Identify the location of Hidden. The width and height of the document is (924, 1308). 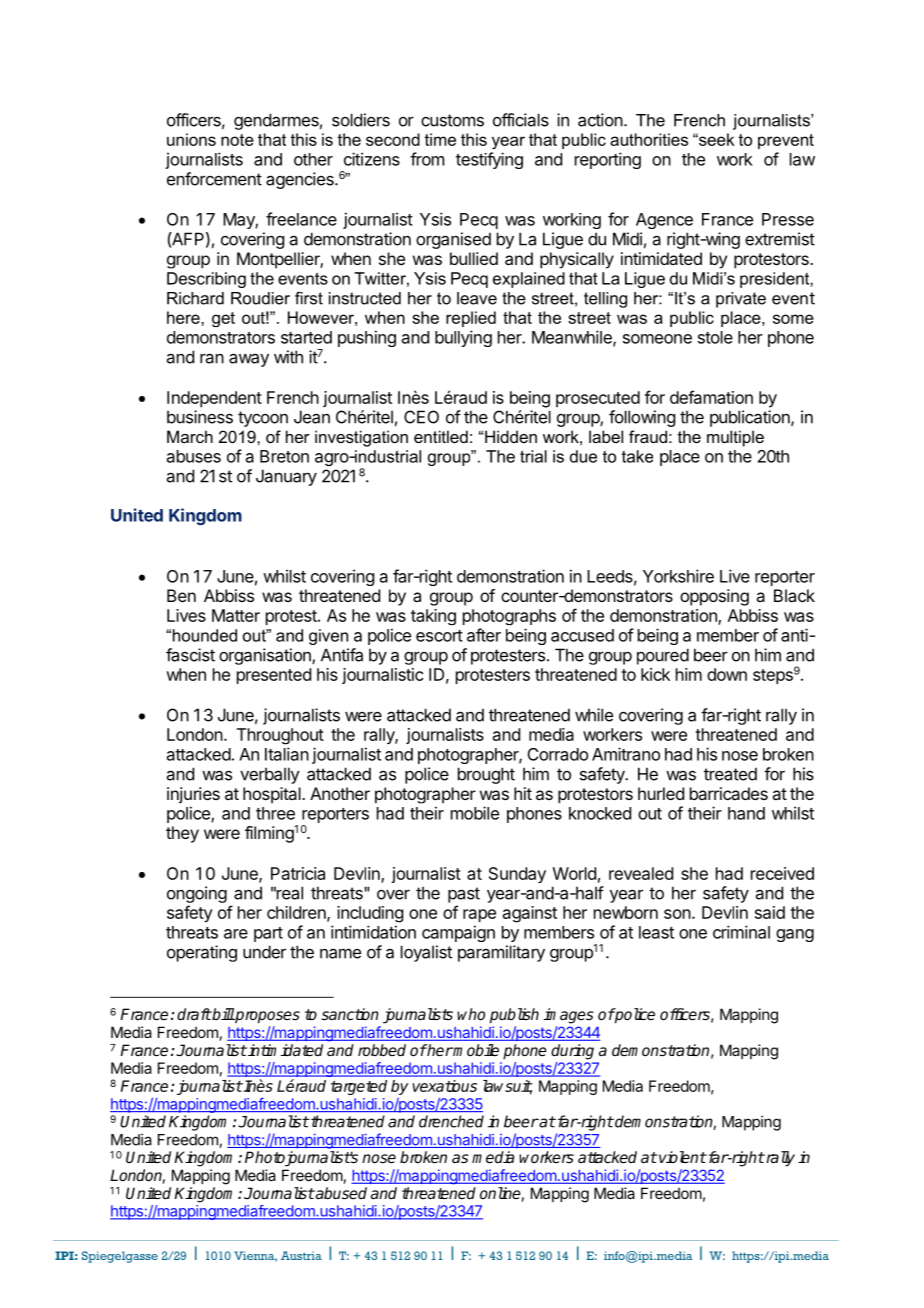
(511, 436).
